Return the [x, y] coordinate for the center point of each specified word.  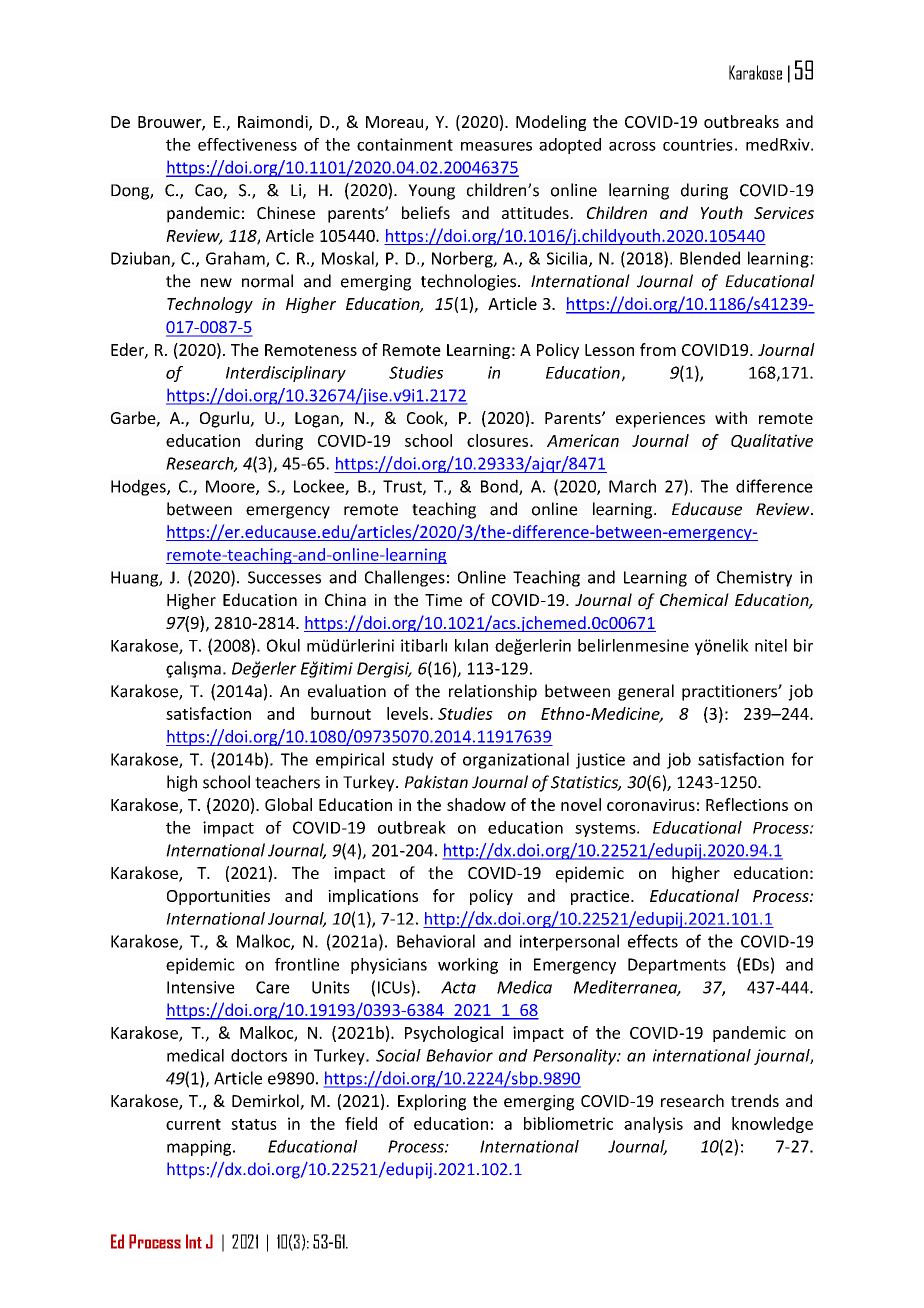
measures [496, 146]
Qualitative [772, 441]
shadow [476, 804]
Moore [231, 487]
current [193, 1124]
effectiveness [247, 144]
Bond [500, 487]
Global [288, 804]
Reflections [747, 804]
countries [698, 144]
